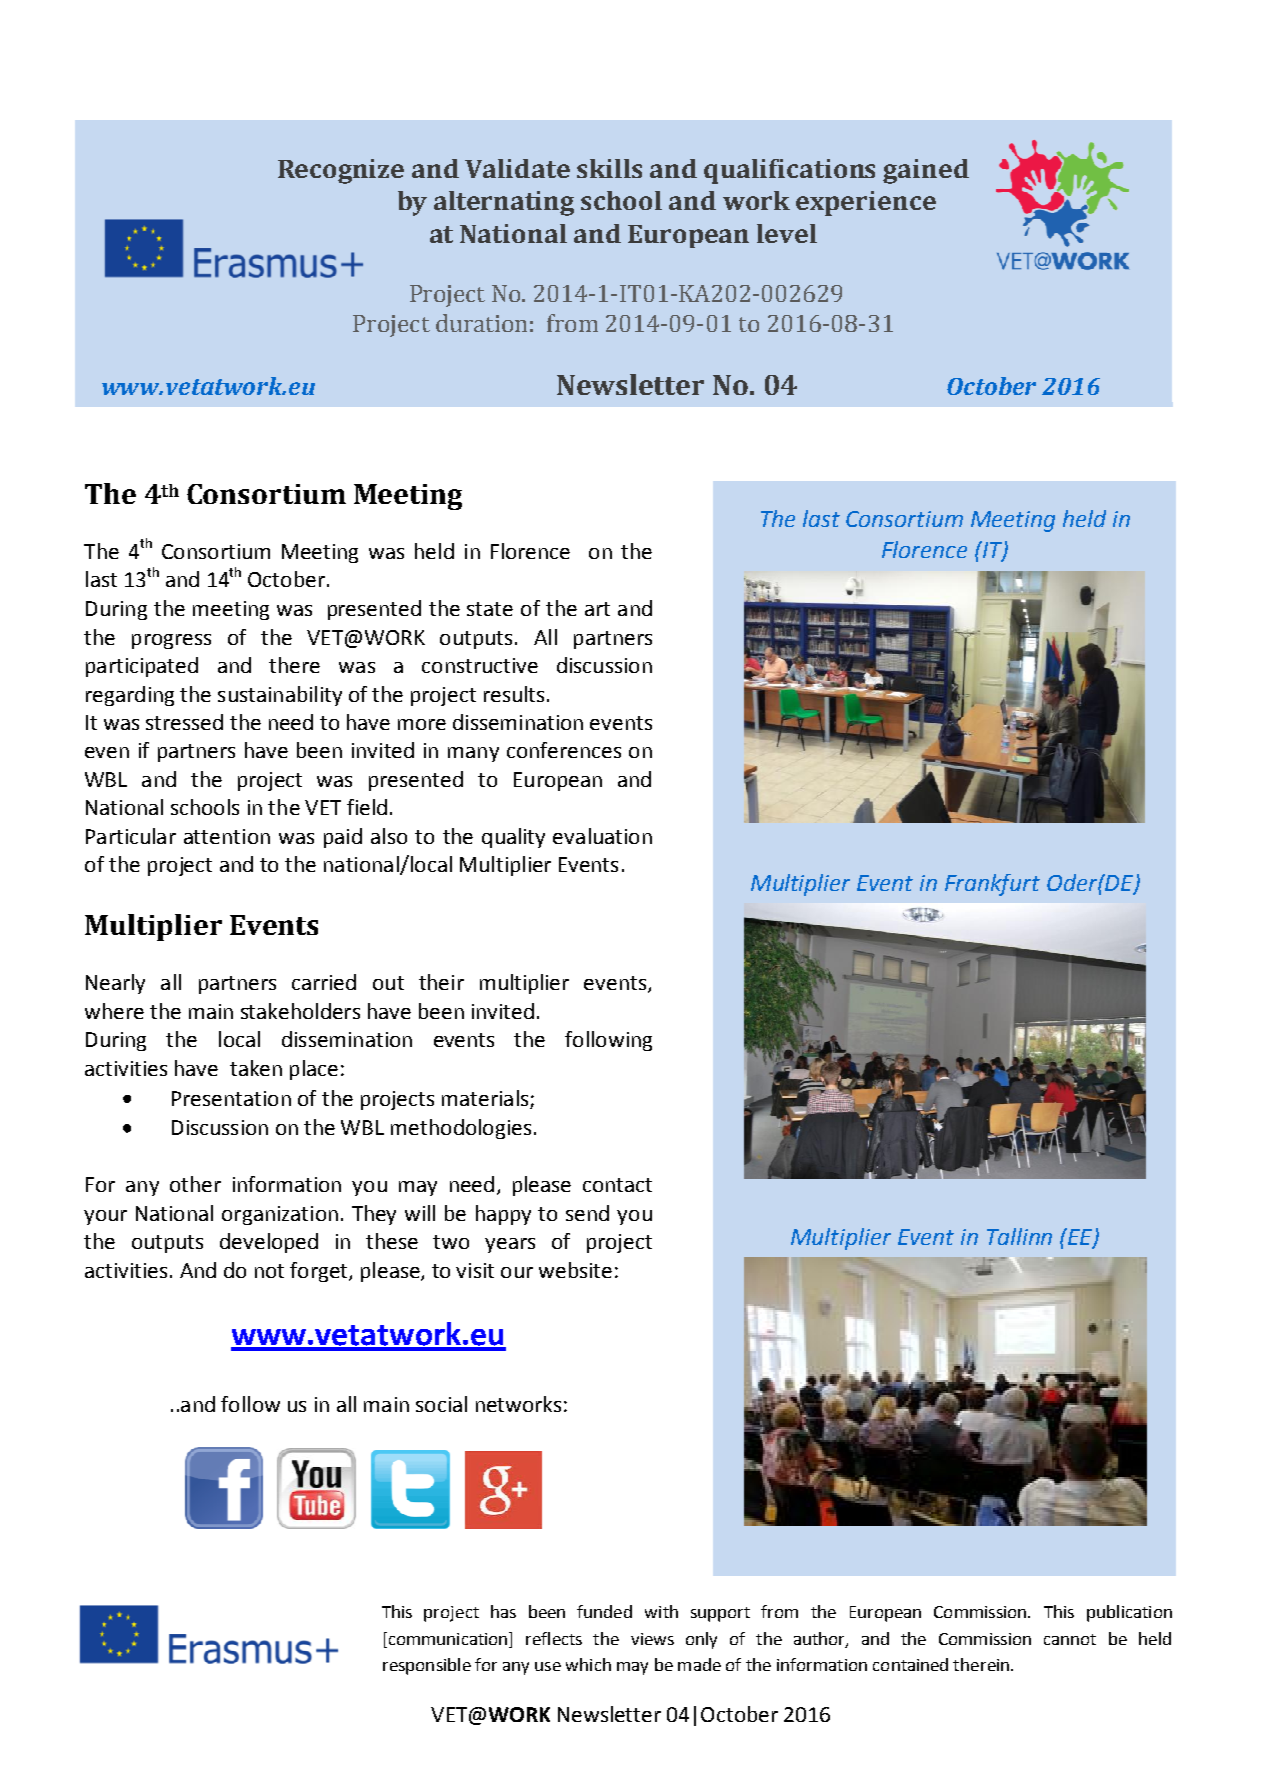 Image resolution: width=1262 pixels, height=1785 pixels. I want to click on other, so click(195, 1184).
